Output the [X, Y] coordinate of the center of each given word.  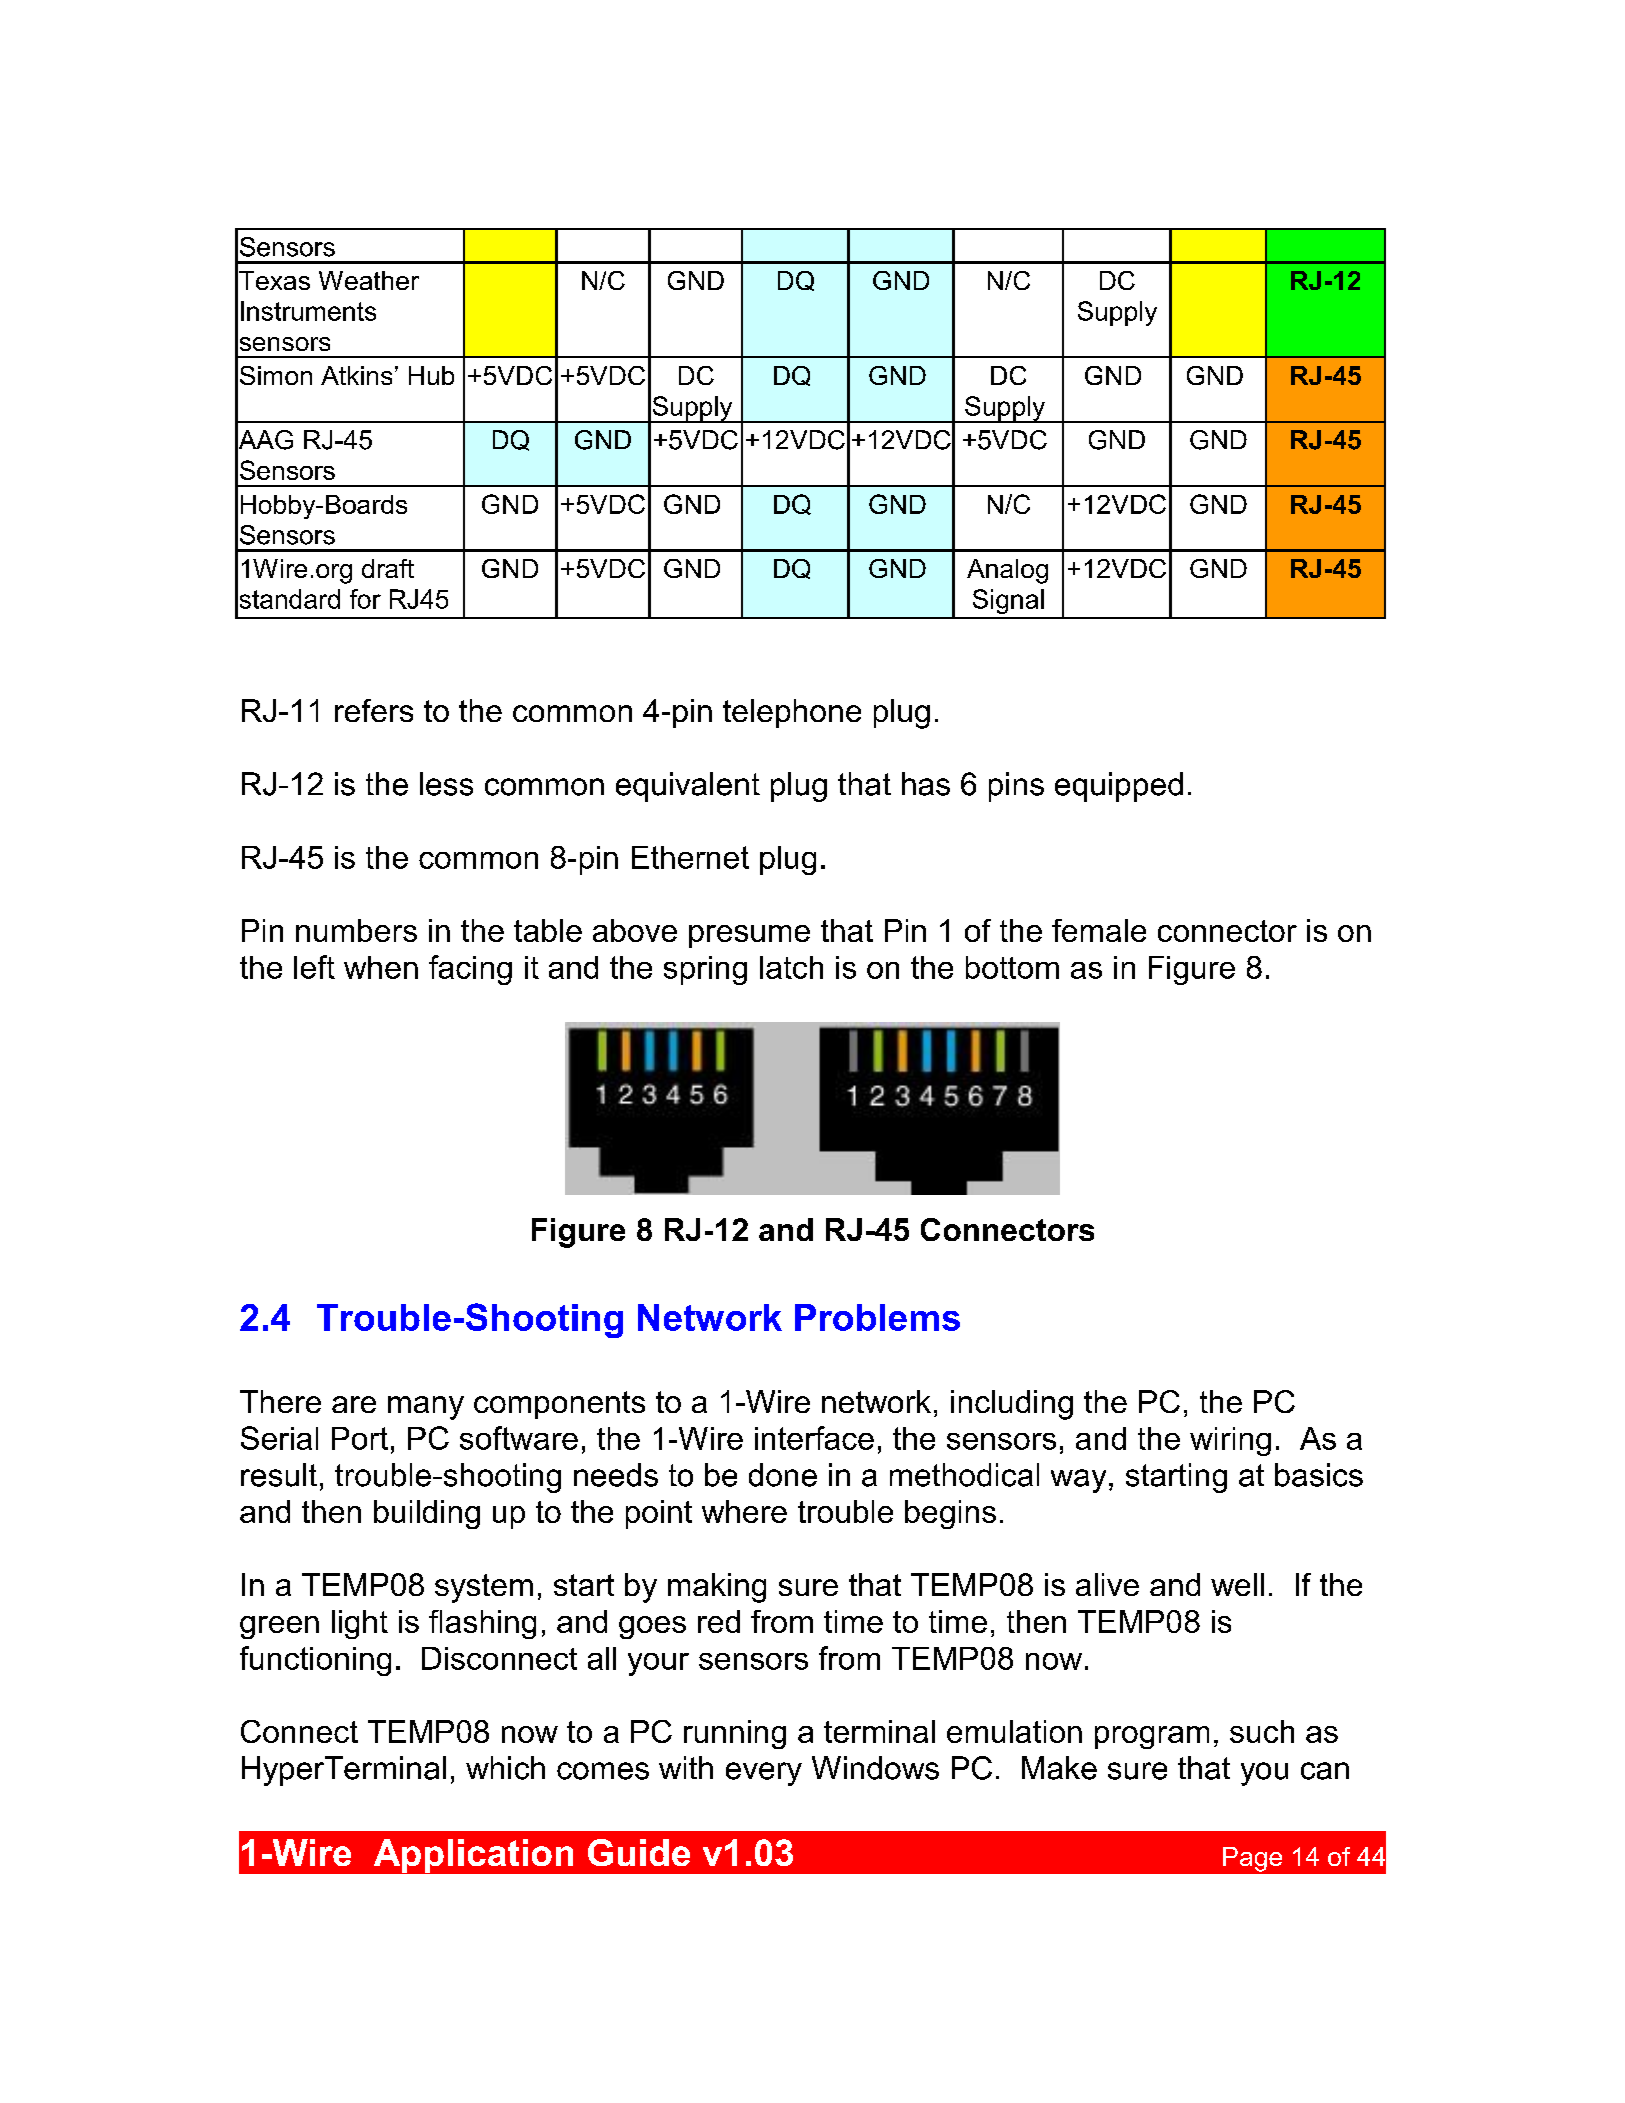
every [764, 1774]
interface [814, 1438]
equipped [1119, 787]
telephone [792, 713]
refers [374, 710]
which [505, 1768]
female [1099, 930]
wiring [1230, 1441]
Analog [1007, 571]
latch [791, 967]
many [426, 1408]
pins [1016, 787]
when [381, 967]
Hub [431, 375]
